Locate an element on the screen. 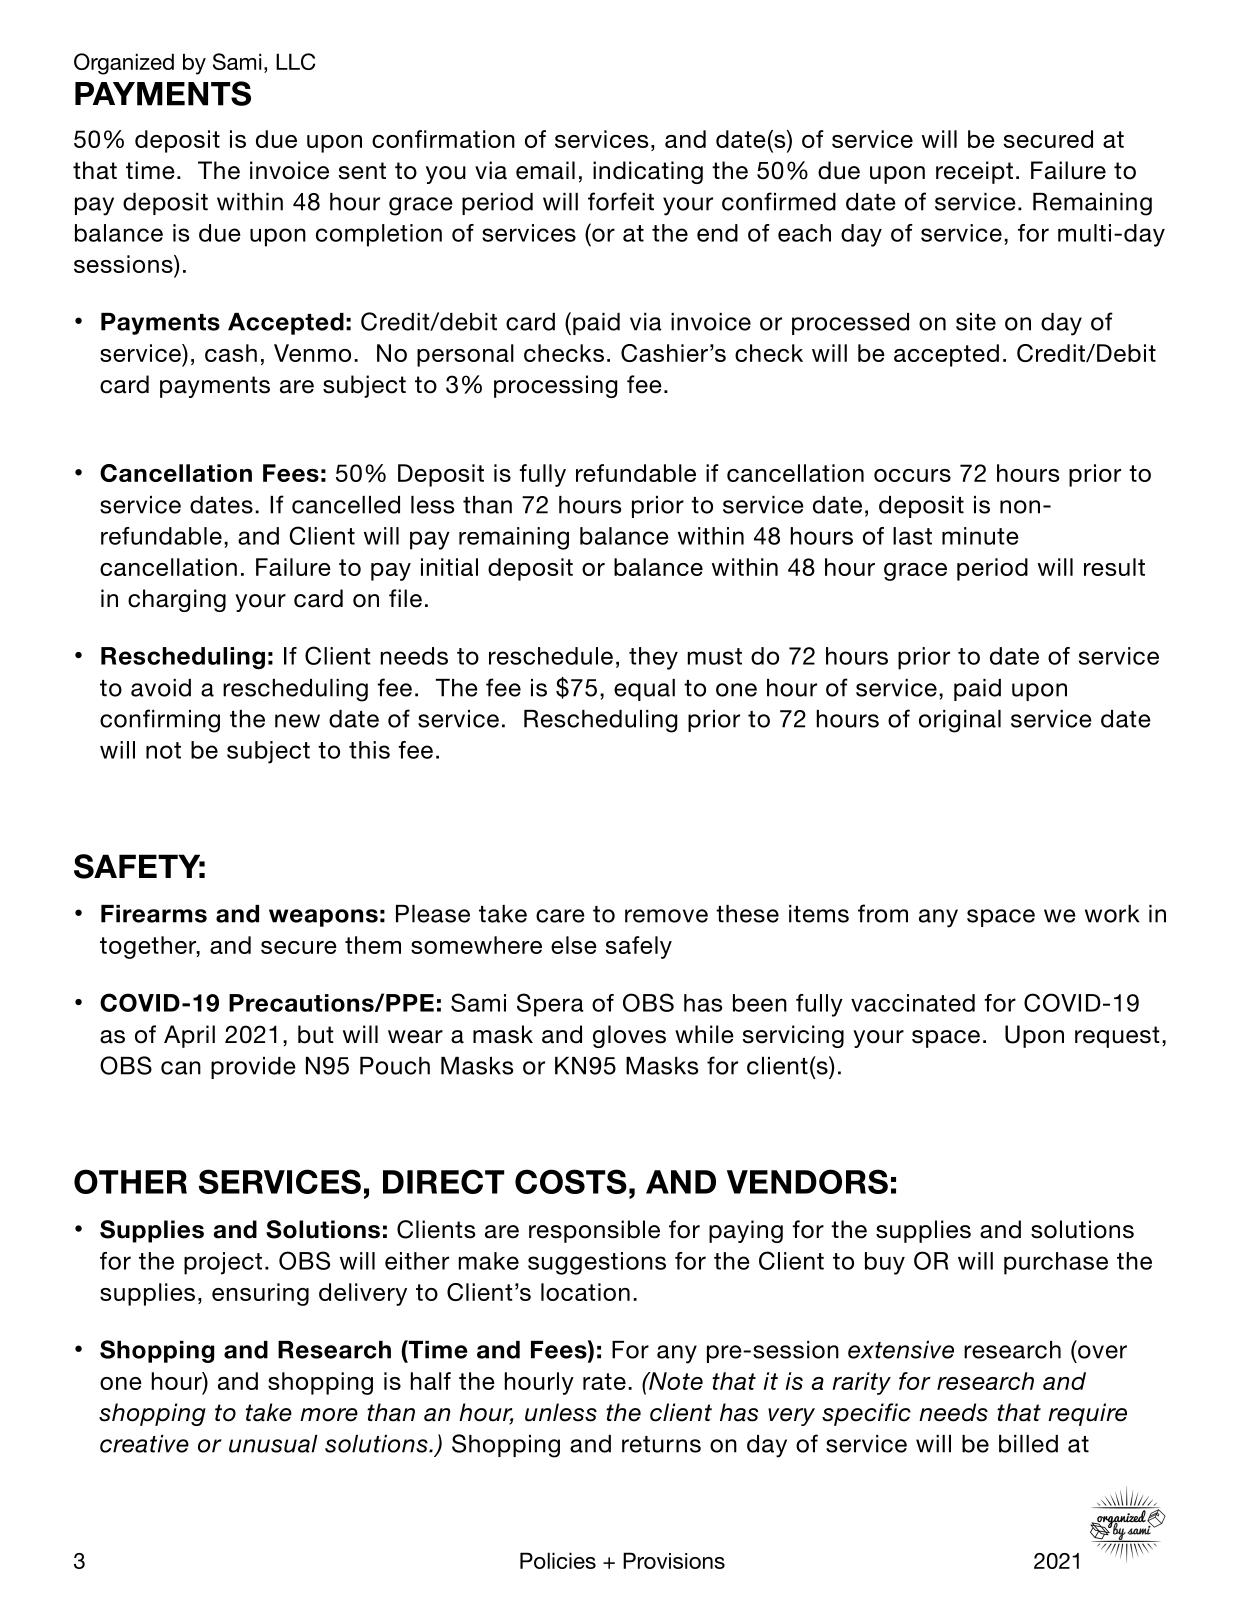  processing is located at coordinates (555, 386).
